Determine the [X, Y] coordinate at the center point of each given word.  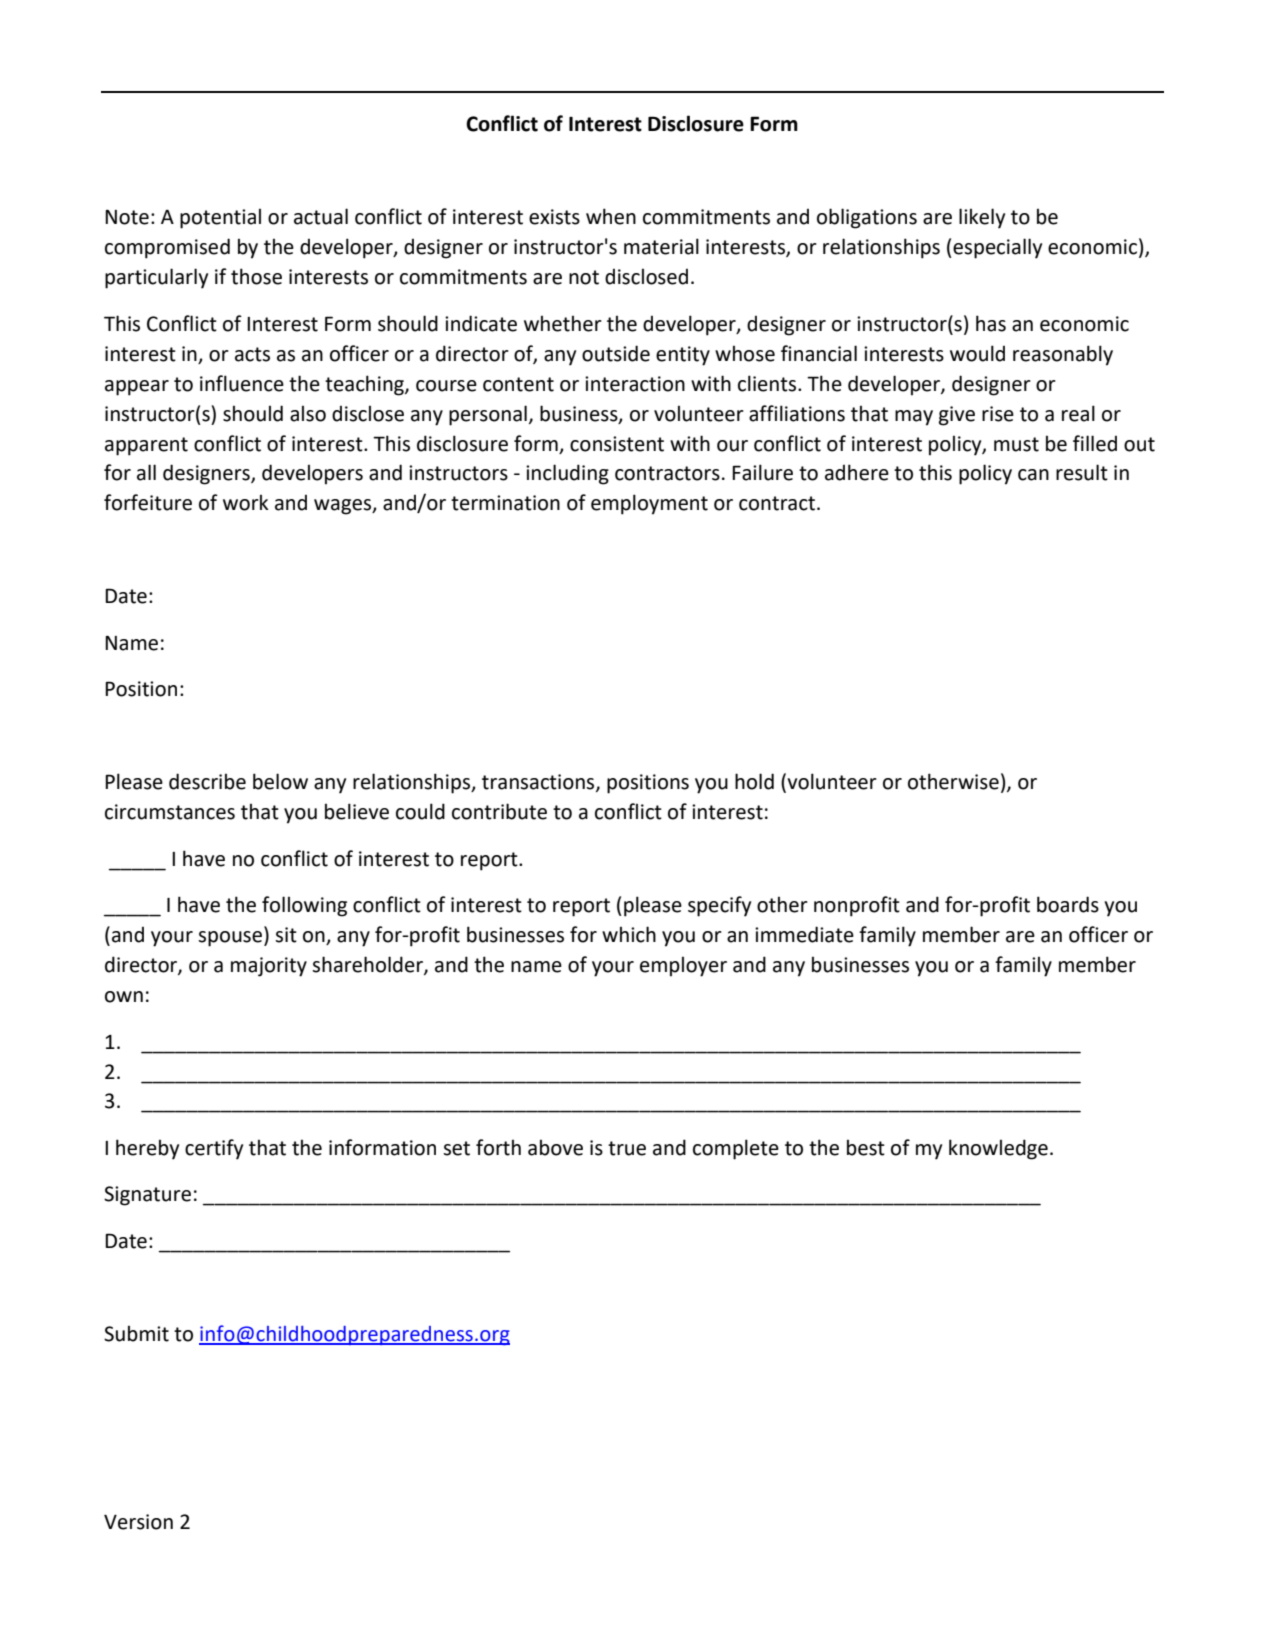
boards [1068, 904]
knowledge [998, 1149]
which [629, 934]
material [661, 246]
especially [997, 248]
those [256, 276]
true [627, 1148]
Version [138, 1522]
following [304, 906]
